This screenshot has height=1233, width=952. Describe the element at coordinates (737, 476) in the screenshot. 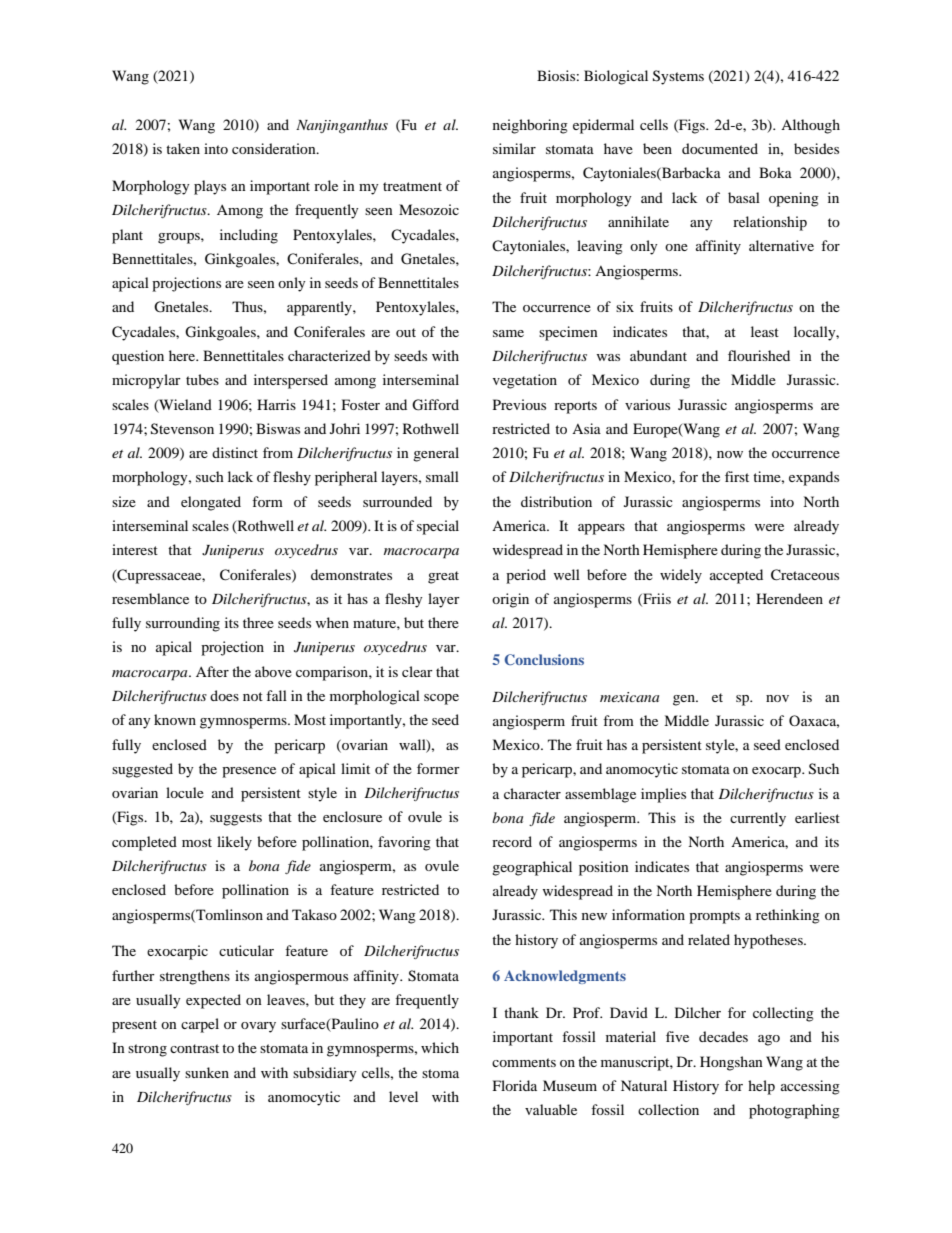

I see `first` at that location.
